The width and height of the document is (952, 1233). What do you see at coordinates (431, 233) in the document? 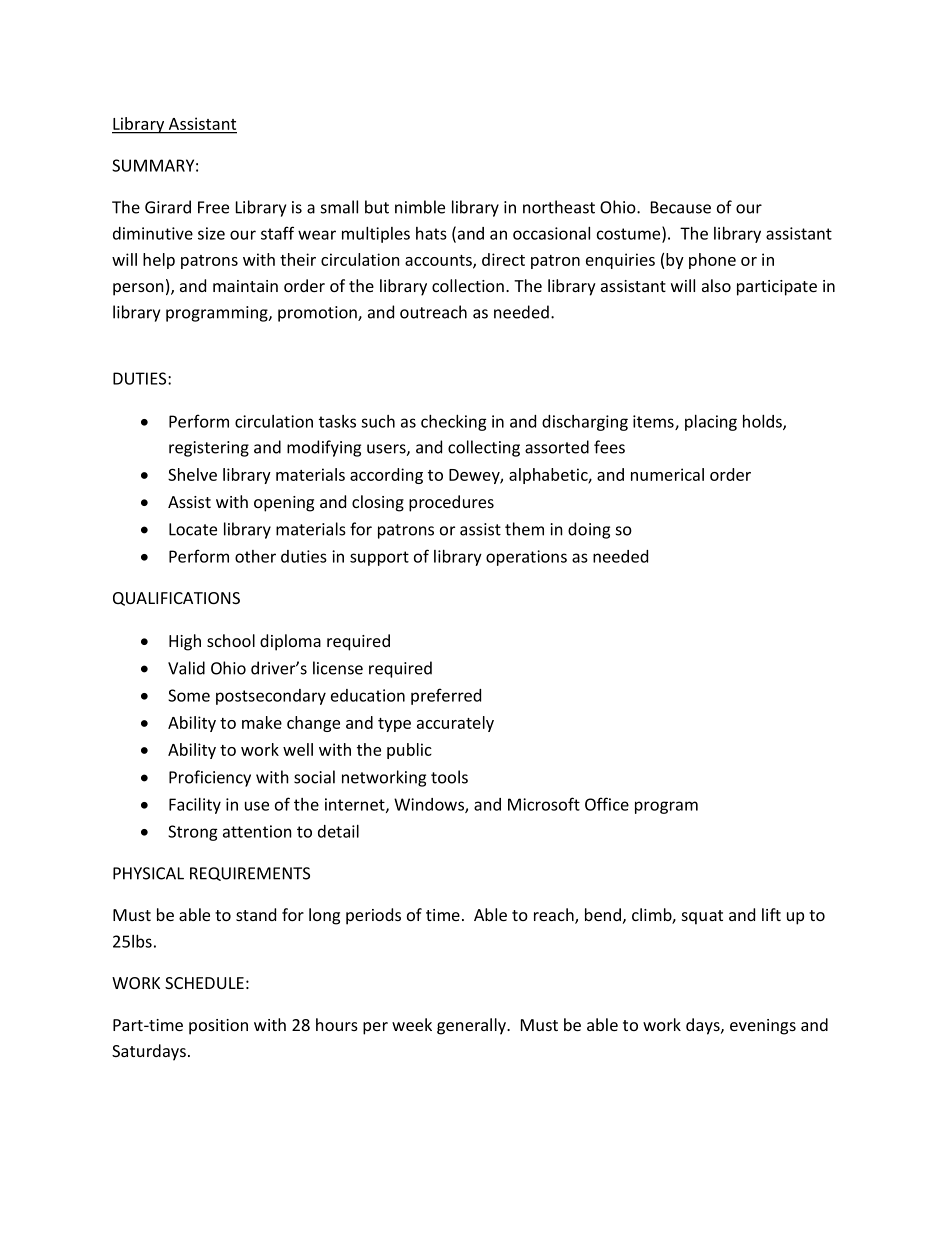
I see `hats` at bounding box center [431, 233].
